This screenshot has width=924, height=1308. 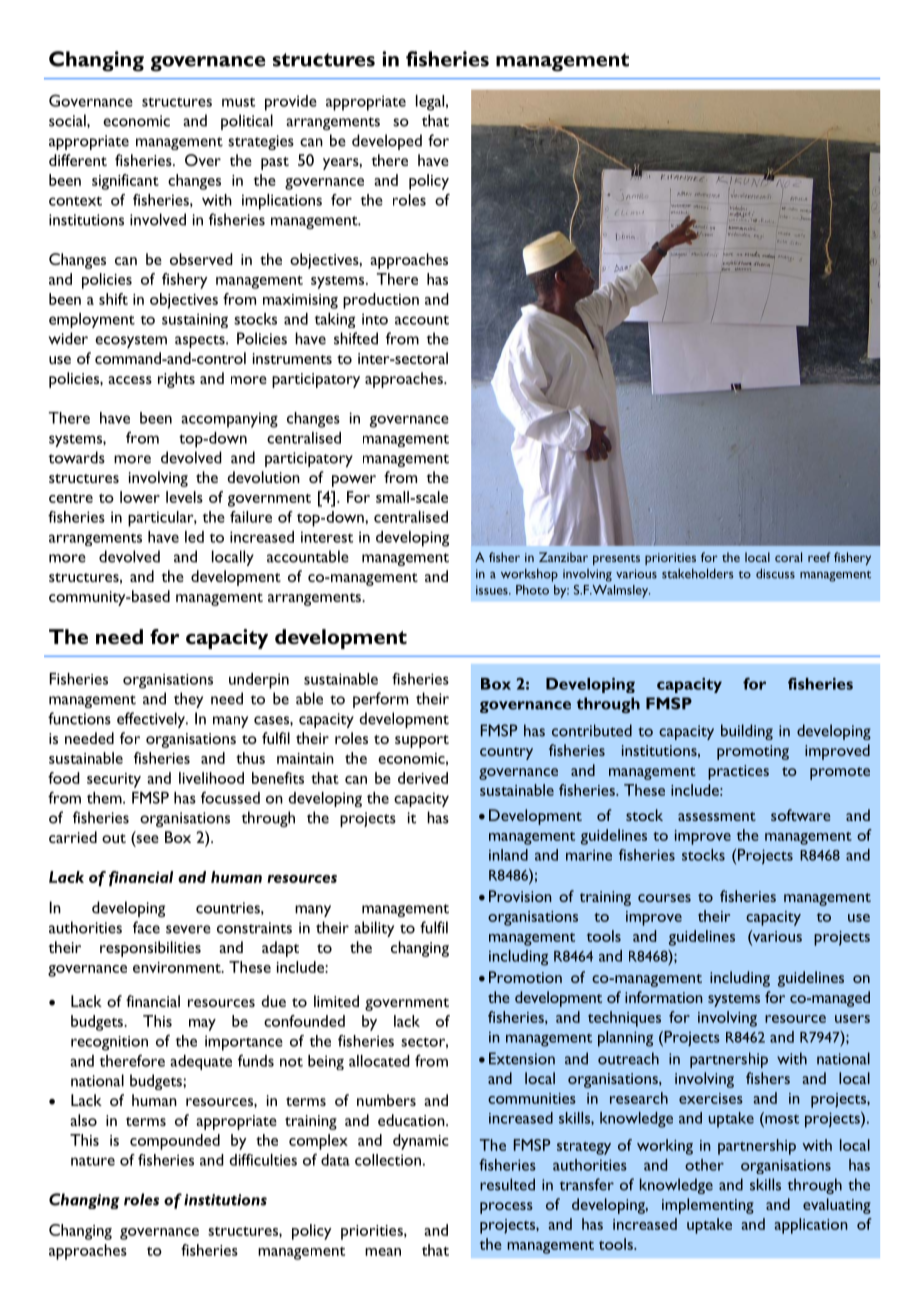 What do you see at coordinates (387, 142) in the screenshot?
I see `developed` at bounding box center [387, 142].
